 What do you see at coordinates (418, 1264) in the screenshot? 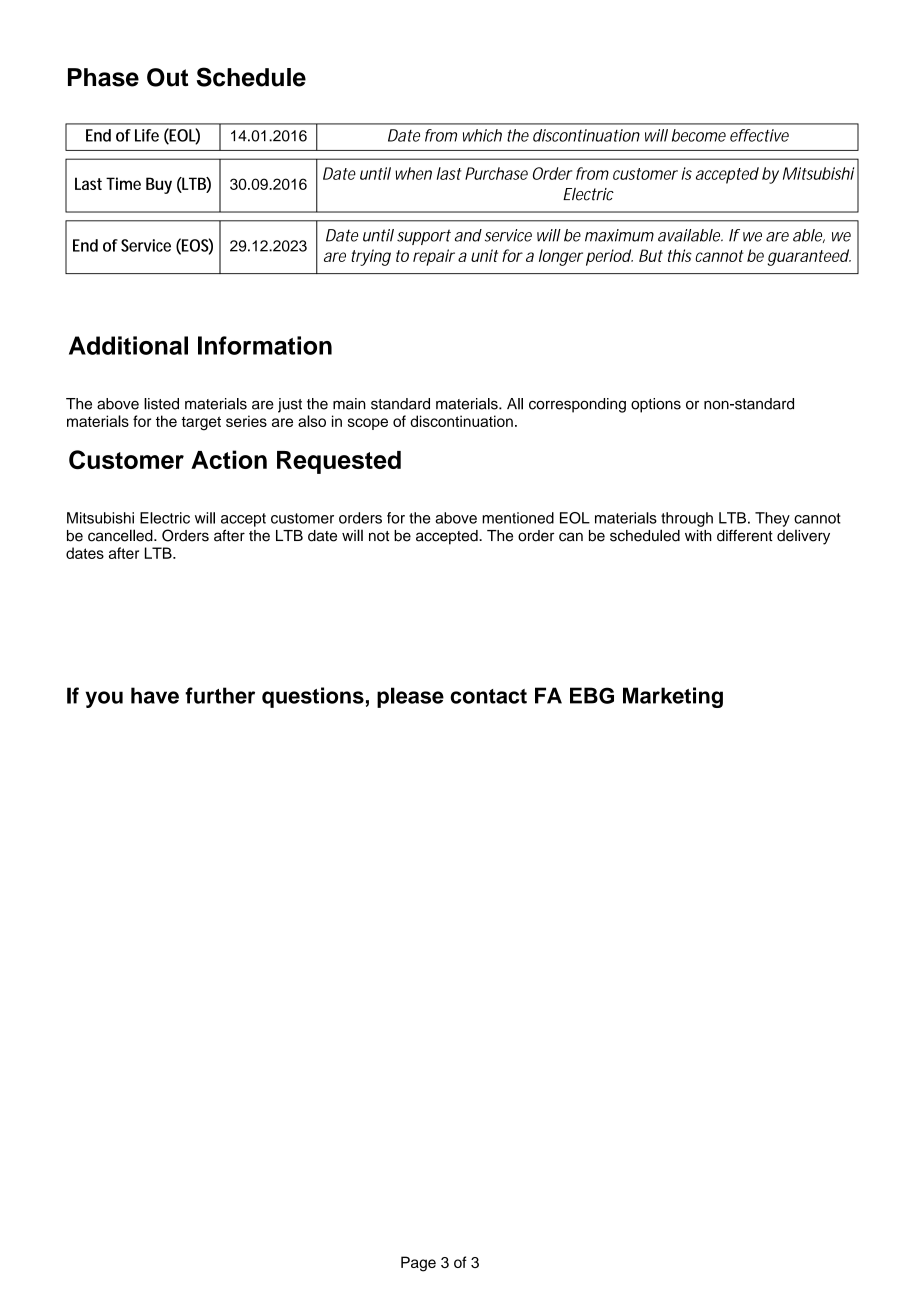
I see `Page` at bounding box center [418, 1264].
